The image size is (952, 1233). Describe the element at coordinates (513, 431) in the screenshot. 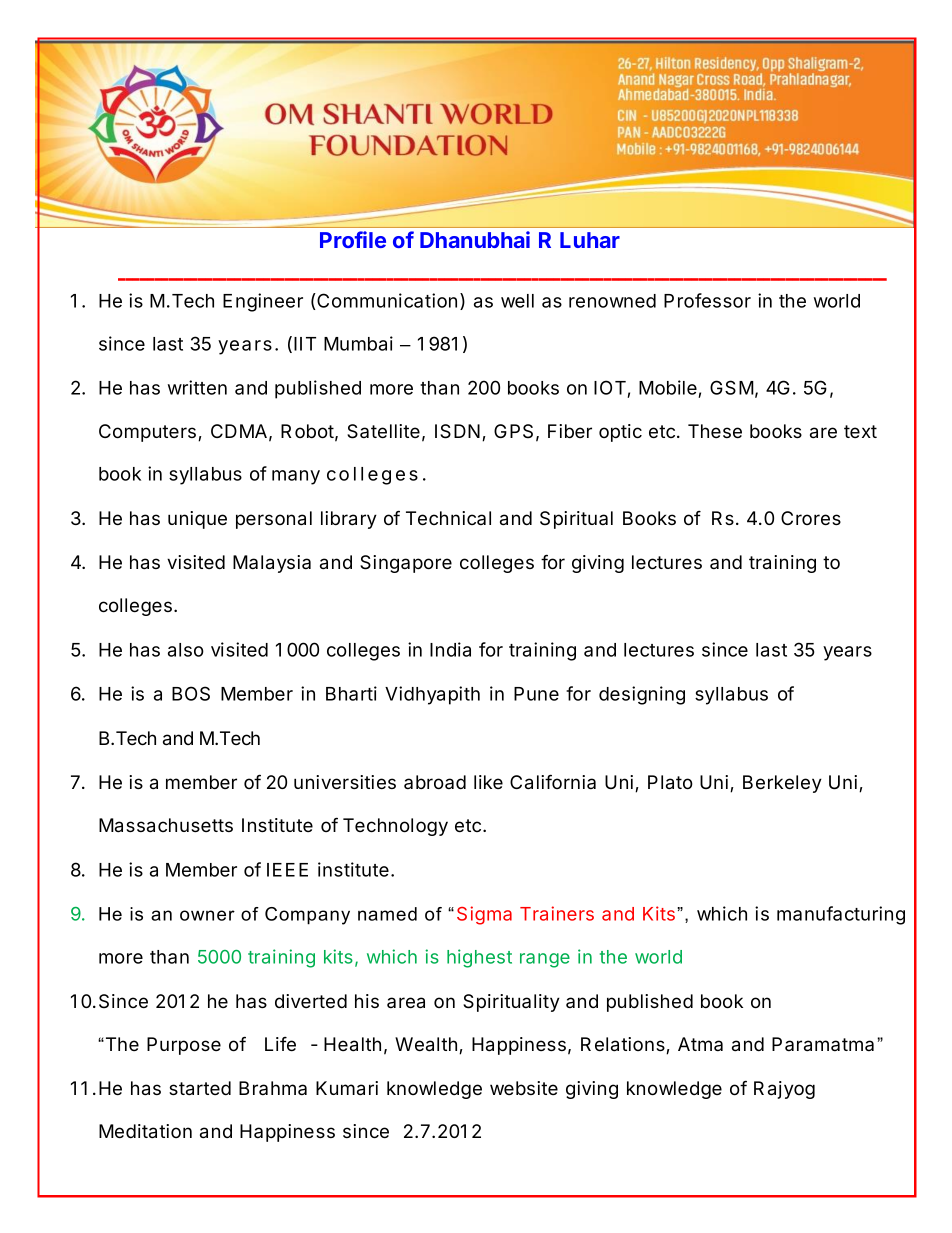

I see `GPS` at that location.
